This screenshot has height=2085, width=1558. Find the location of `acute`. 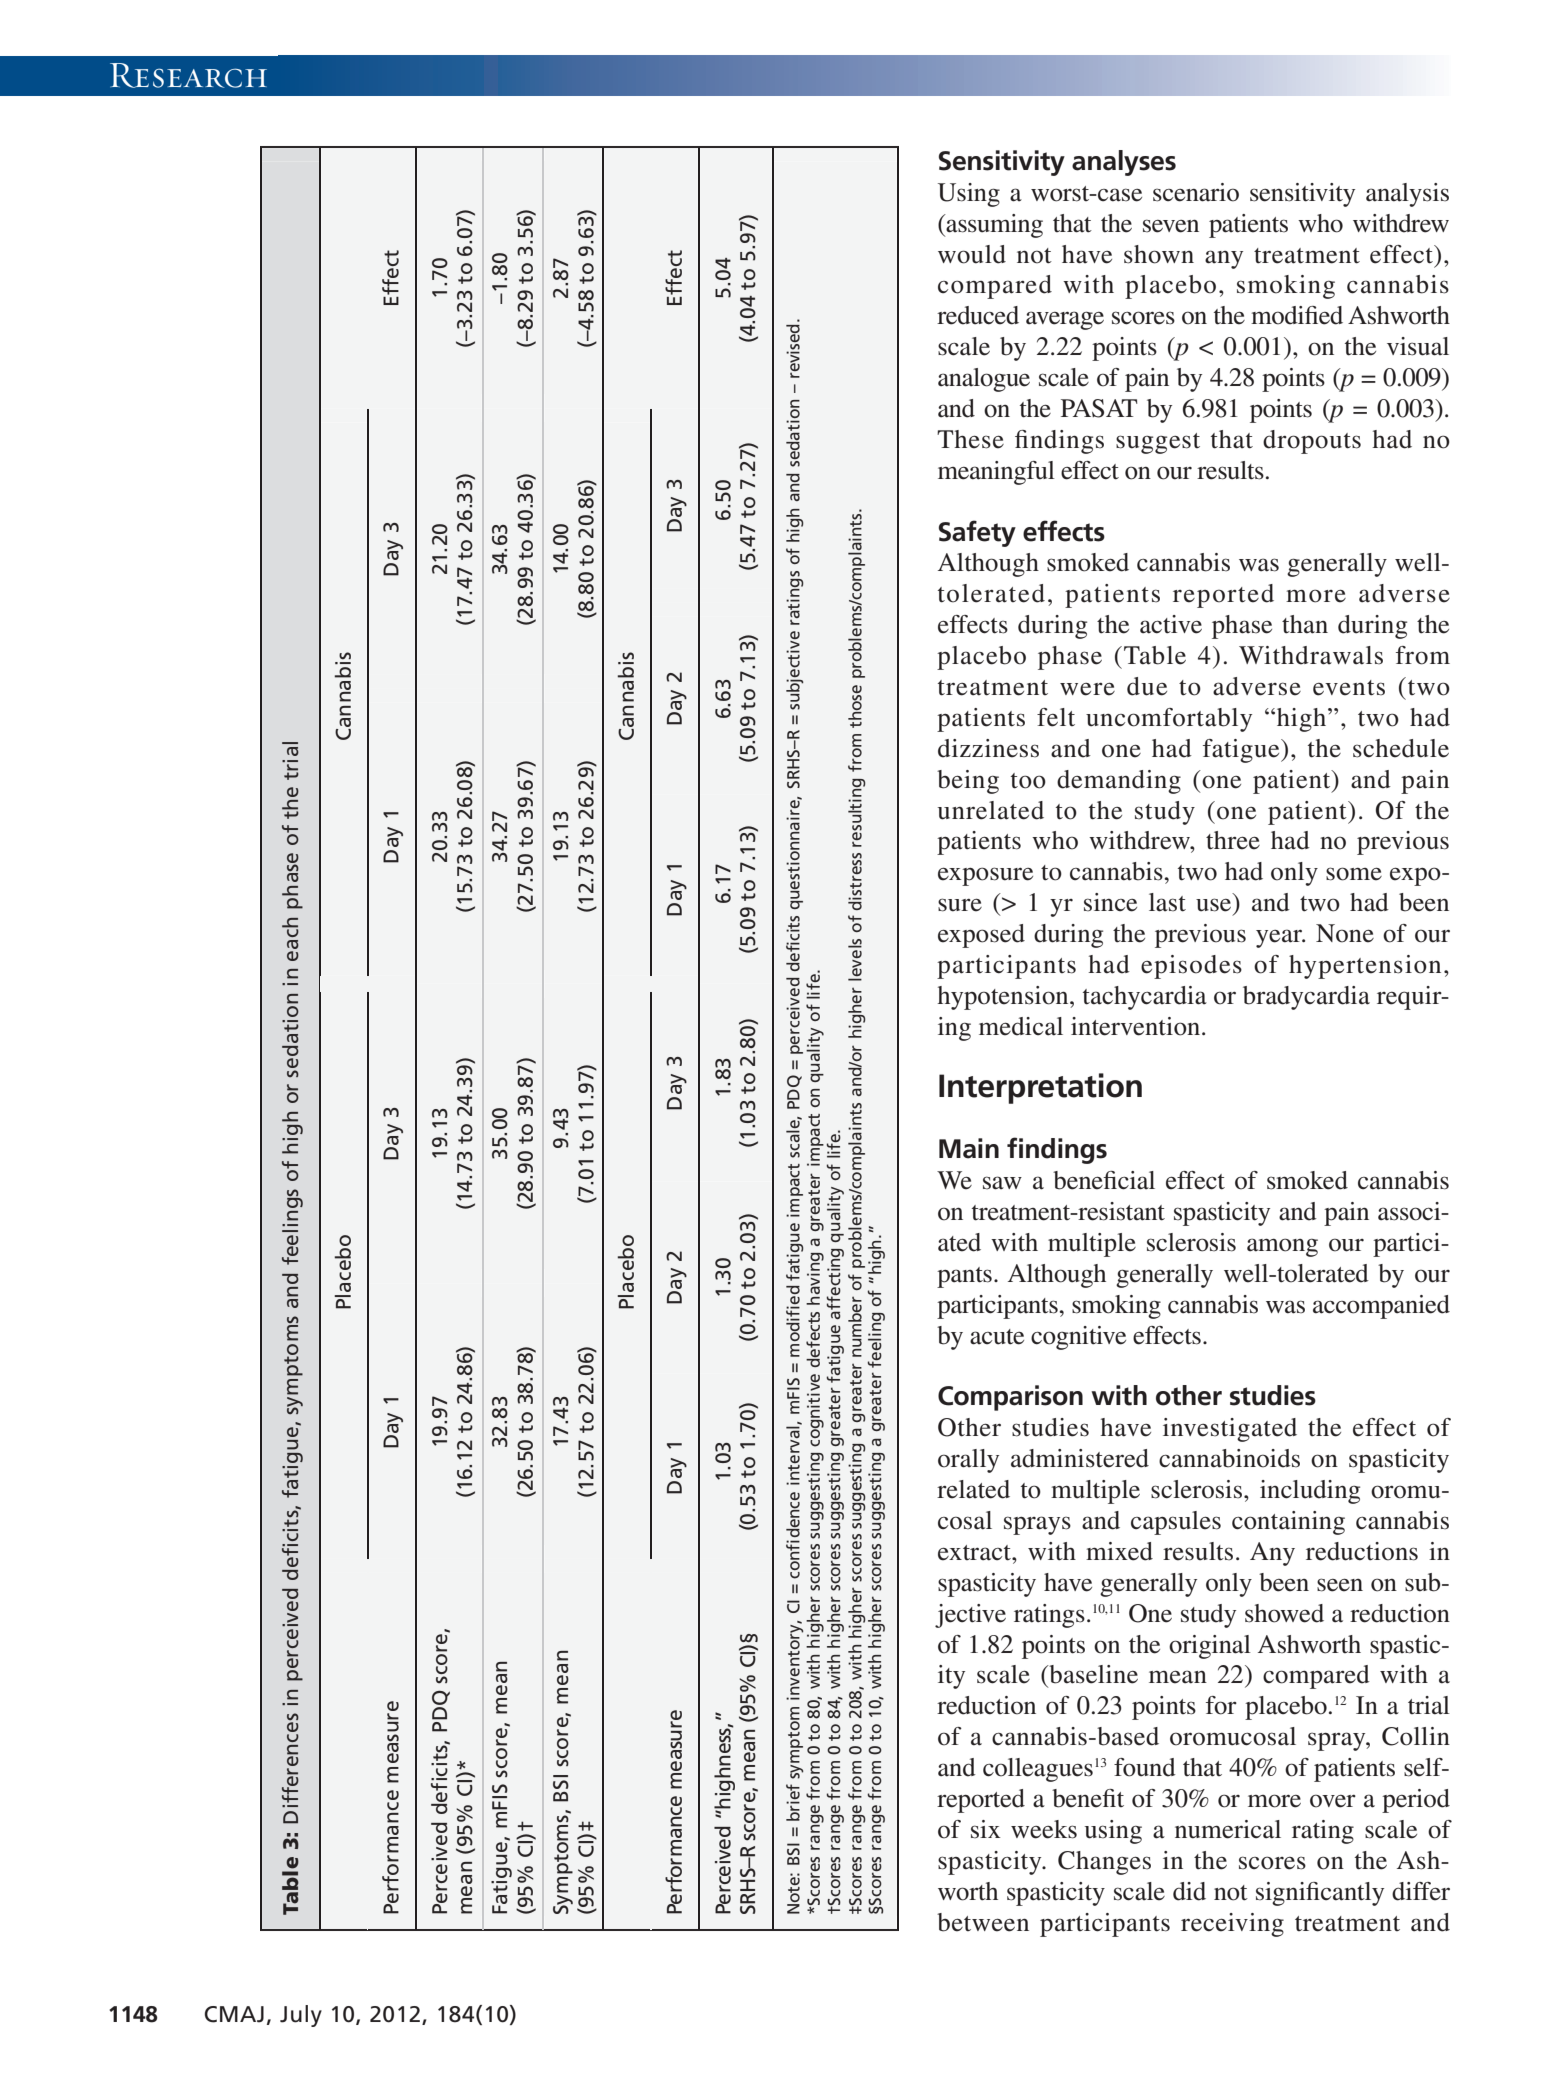

acute is located at coordinates (997, 1337).
